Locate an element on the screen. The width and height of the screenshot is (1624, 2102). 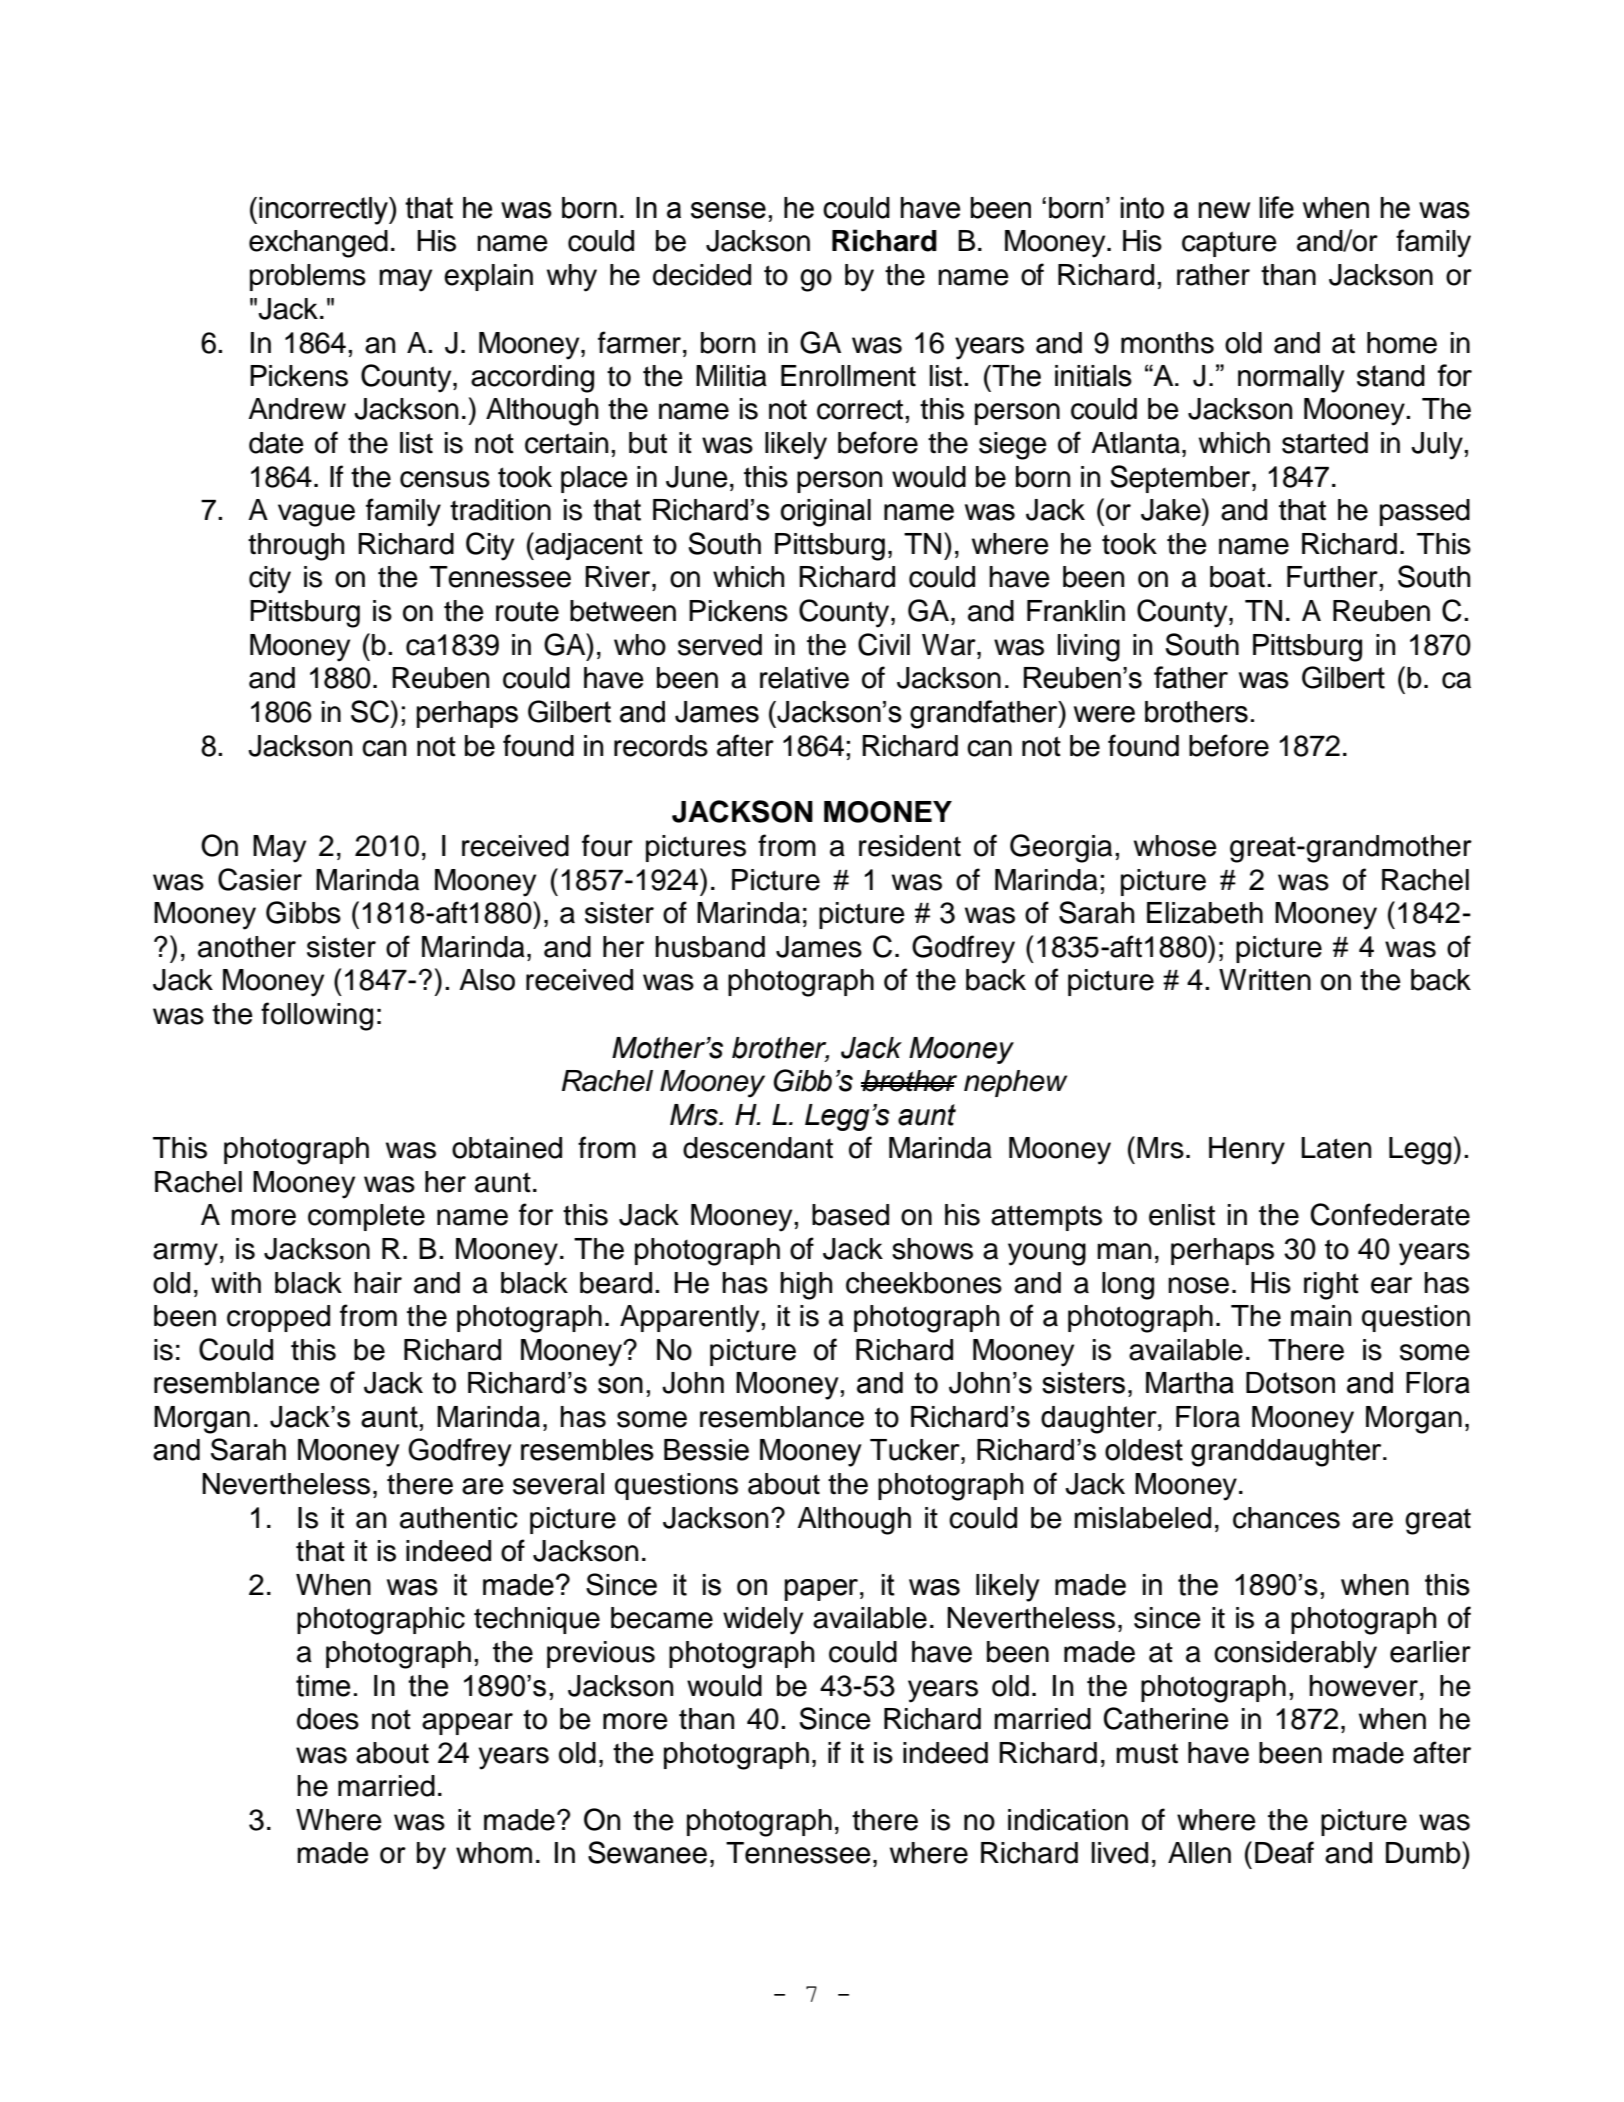
capture is located at coordinates (1229, 244).
